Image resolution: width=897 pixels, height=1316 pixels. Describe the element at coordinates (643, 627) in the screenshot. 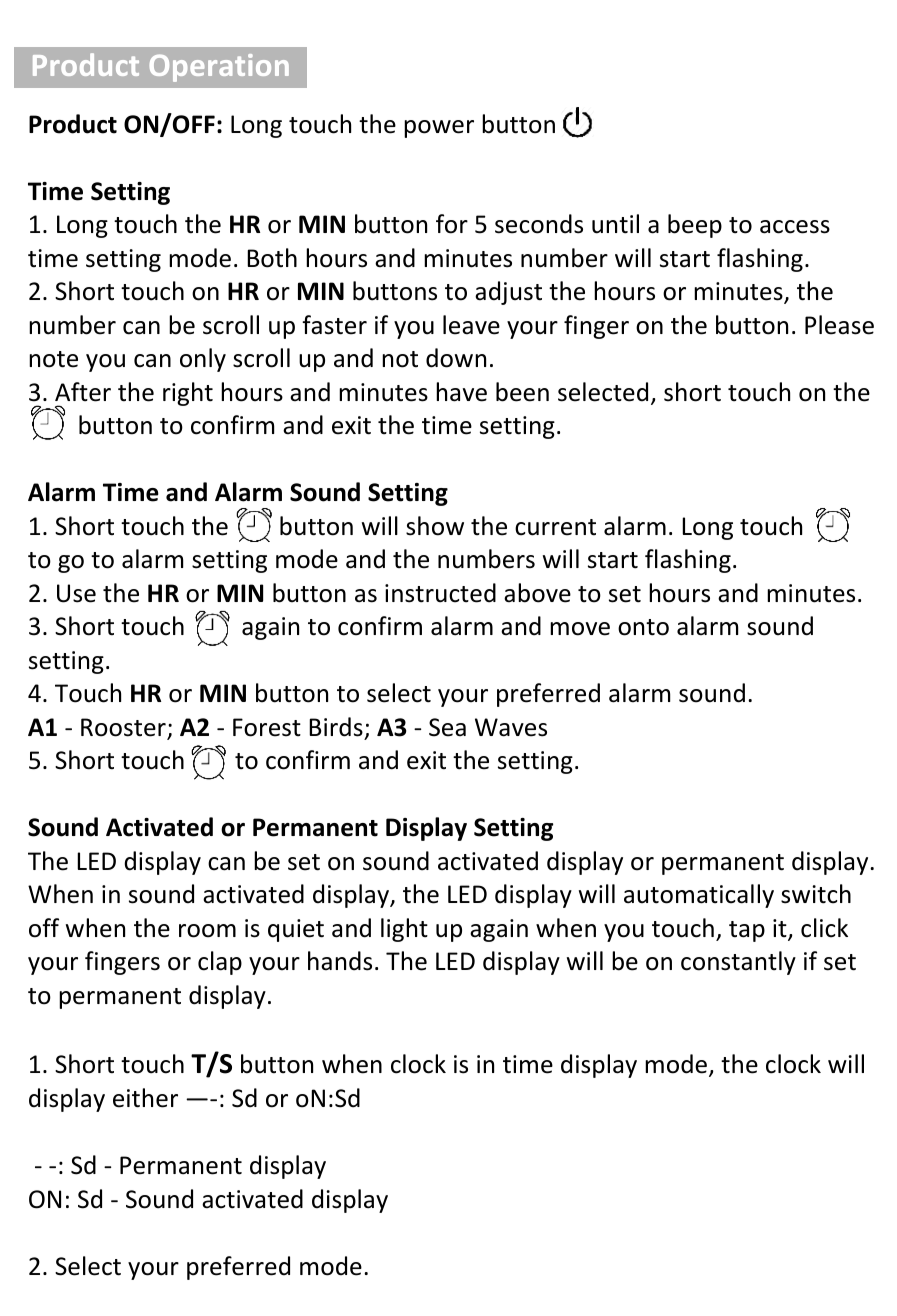

I see `onto` at that location.
